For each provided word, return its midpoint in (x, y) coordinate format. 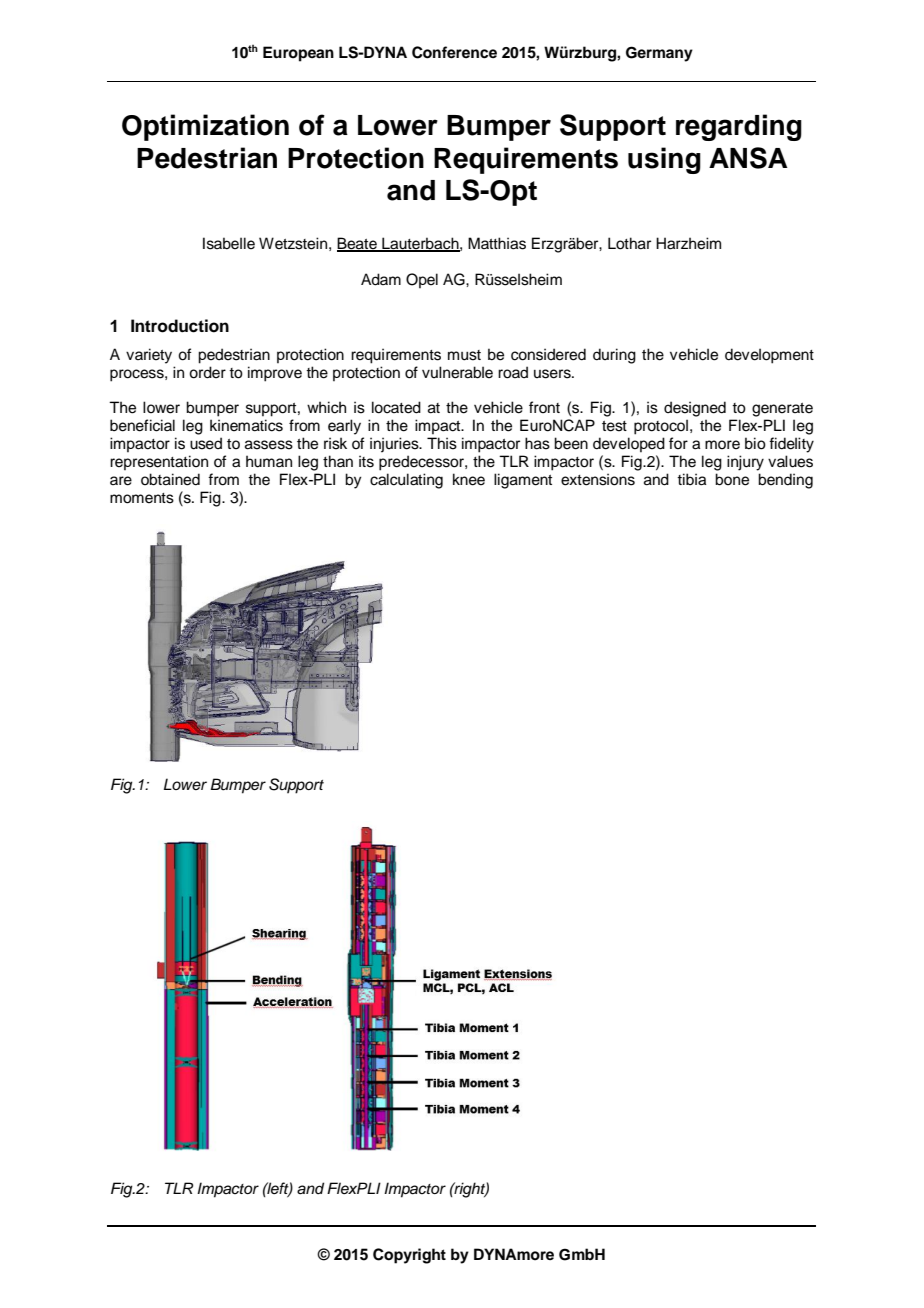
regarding (739, 127)
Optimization (205, 127)
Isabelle (229, 243)
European (298, 54)
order (207, 372)
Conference (454, 52)
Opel (422, 280)
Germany (659, 54)
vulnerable (457, 372)
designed (695, 409)
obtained (170, 479)
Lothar (629, 243)
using (664, 160)
